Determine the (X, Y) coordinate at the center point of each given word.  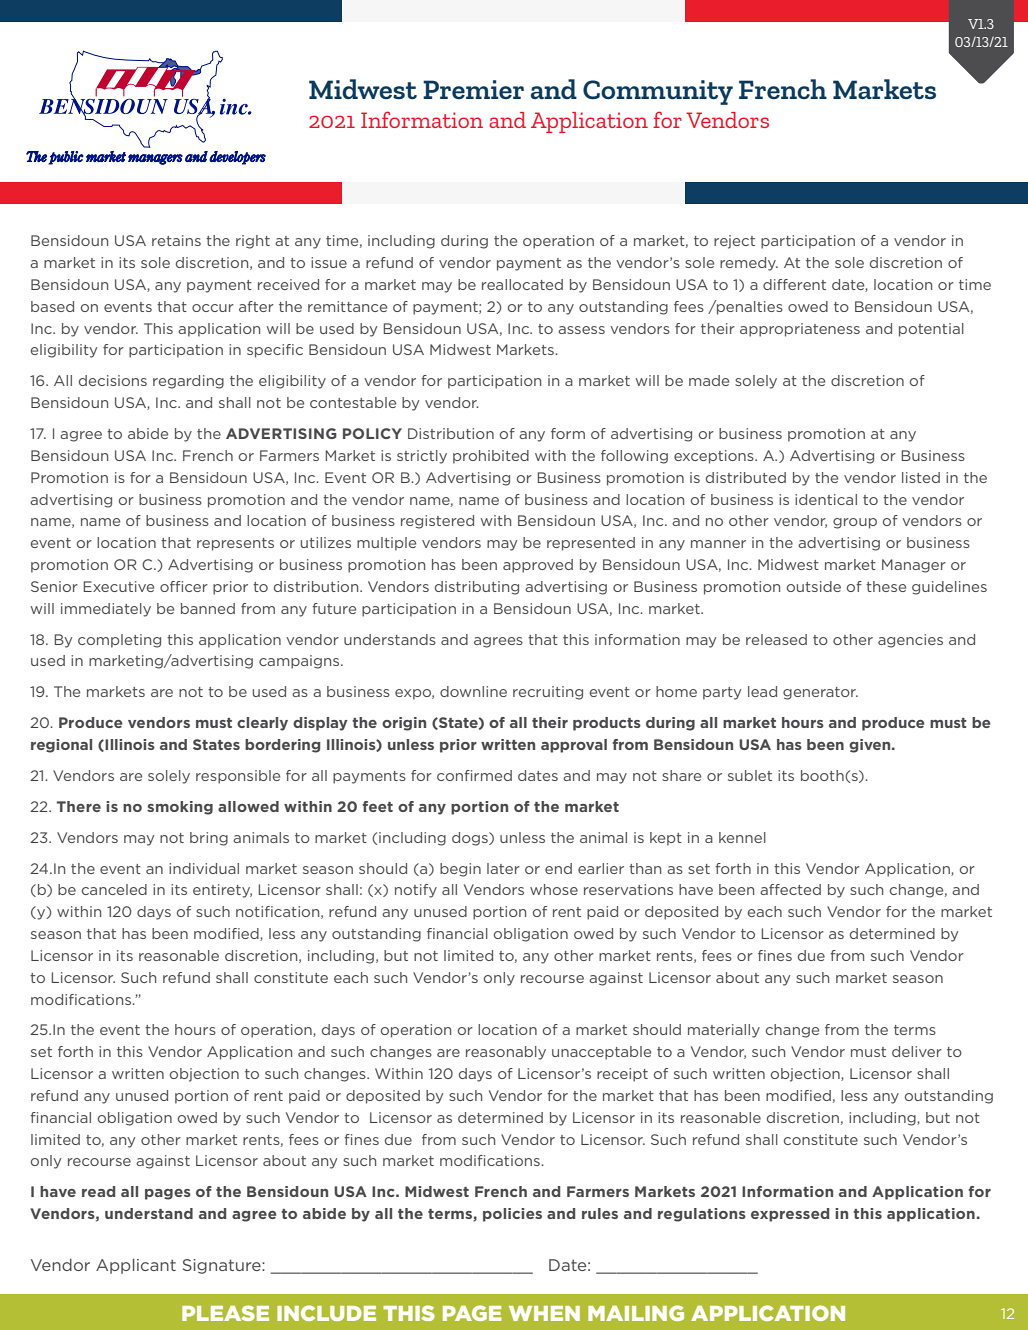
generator (820, 693)
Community (658, 92)
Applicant (136, 1266)
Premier (473, 89)
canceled (114, 889)
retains (176, 240)
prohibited (491, 457)
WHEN (544, 1313)
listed (921, 477)
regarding (188, 382)
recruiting (548, 693)
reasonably (506, 1053)
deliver (917, 1051)
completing (119, 641)
